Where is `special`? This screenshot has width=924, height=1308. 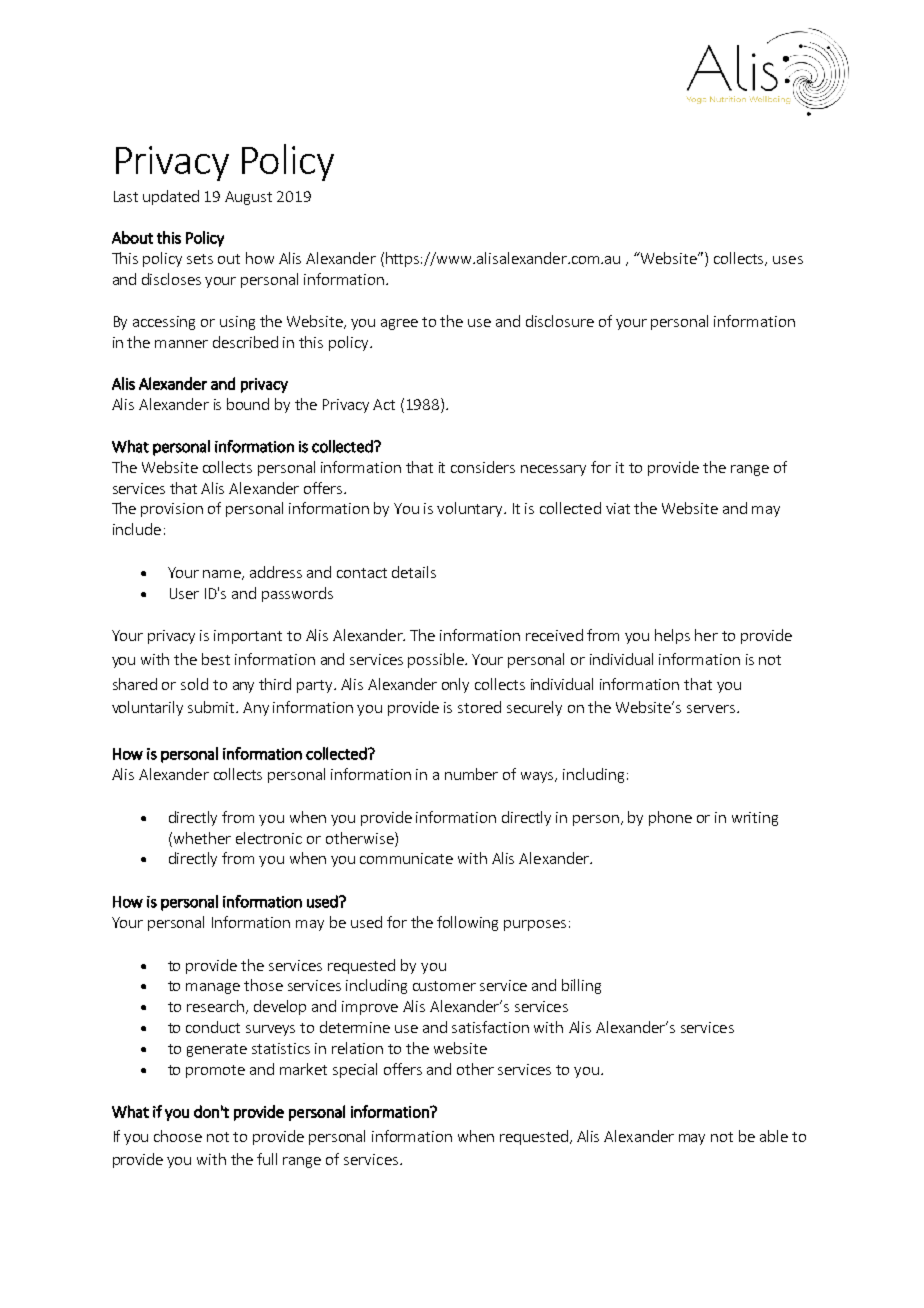 special is located at coordinates (355, 1070).
